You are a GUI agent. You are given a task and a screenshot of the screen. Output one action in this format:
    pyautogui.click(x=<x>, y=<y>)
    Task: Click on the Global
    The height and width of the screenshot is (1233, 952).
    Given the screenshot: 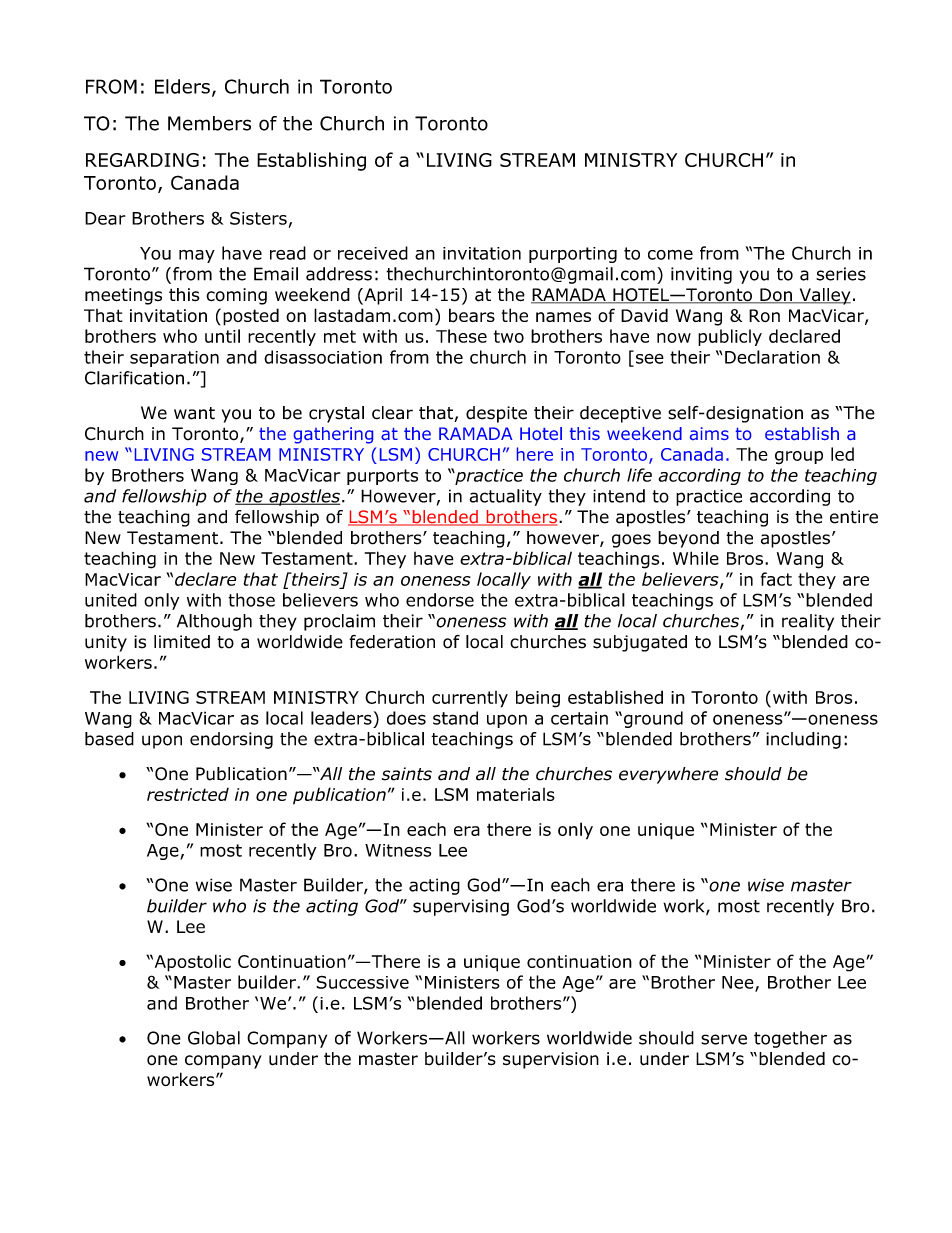 What is the action you would take?
    pyautogui.click(x=214, y=1038)
